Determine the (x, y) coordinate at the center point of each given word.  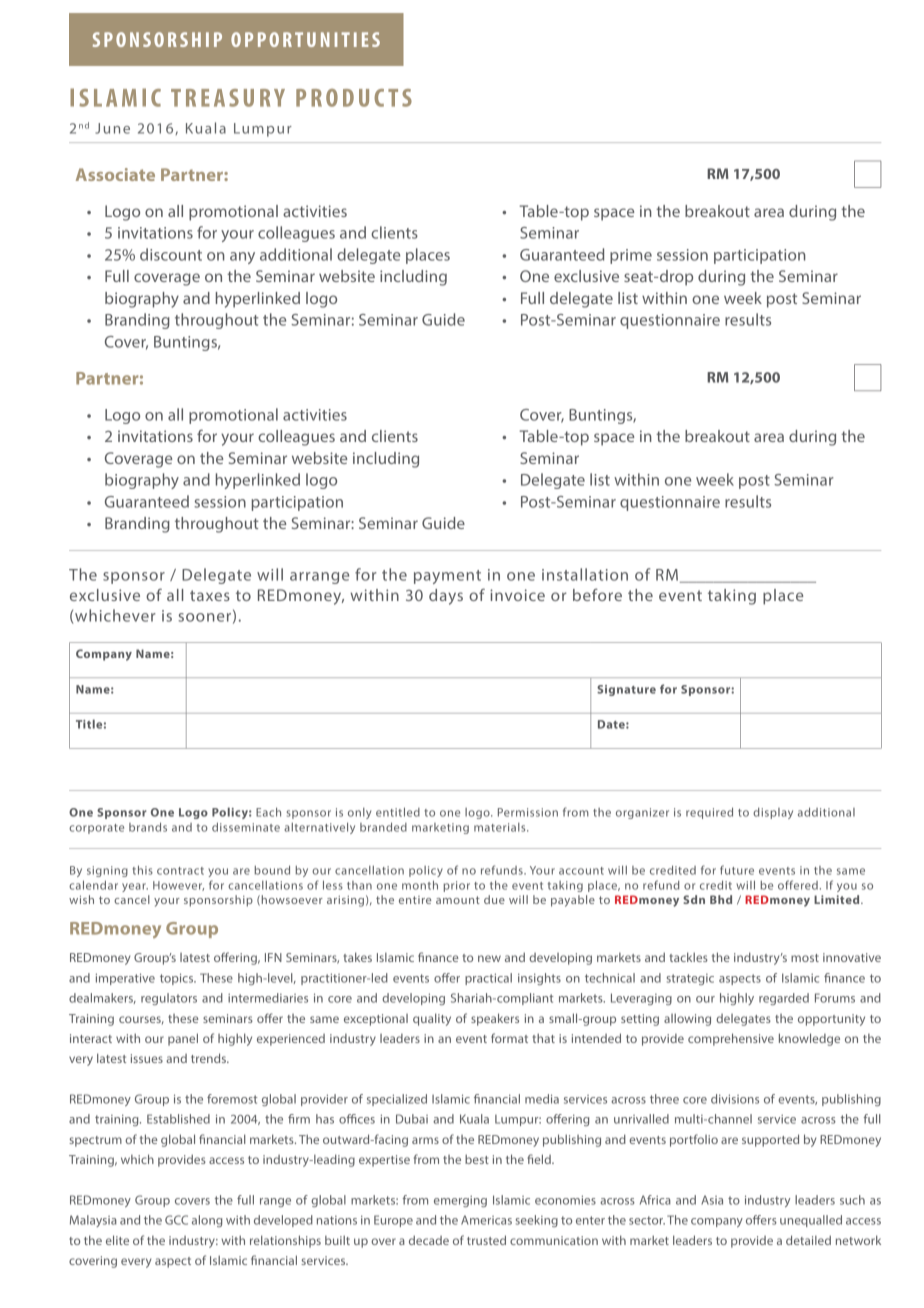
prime (631, 256)
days (446, 597)
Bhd (721, 899)
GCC (176, 1220)
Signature (626, 690)
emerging (460, 1201)
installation (585, 574)
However (178, 886)
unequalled (811, 1221)
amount (458, 900)
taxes (210, 595)
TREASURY (228, 98)
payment (447, 577)
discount (171, 254)
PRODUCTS (354, 98)
